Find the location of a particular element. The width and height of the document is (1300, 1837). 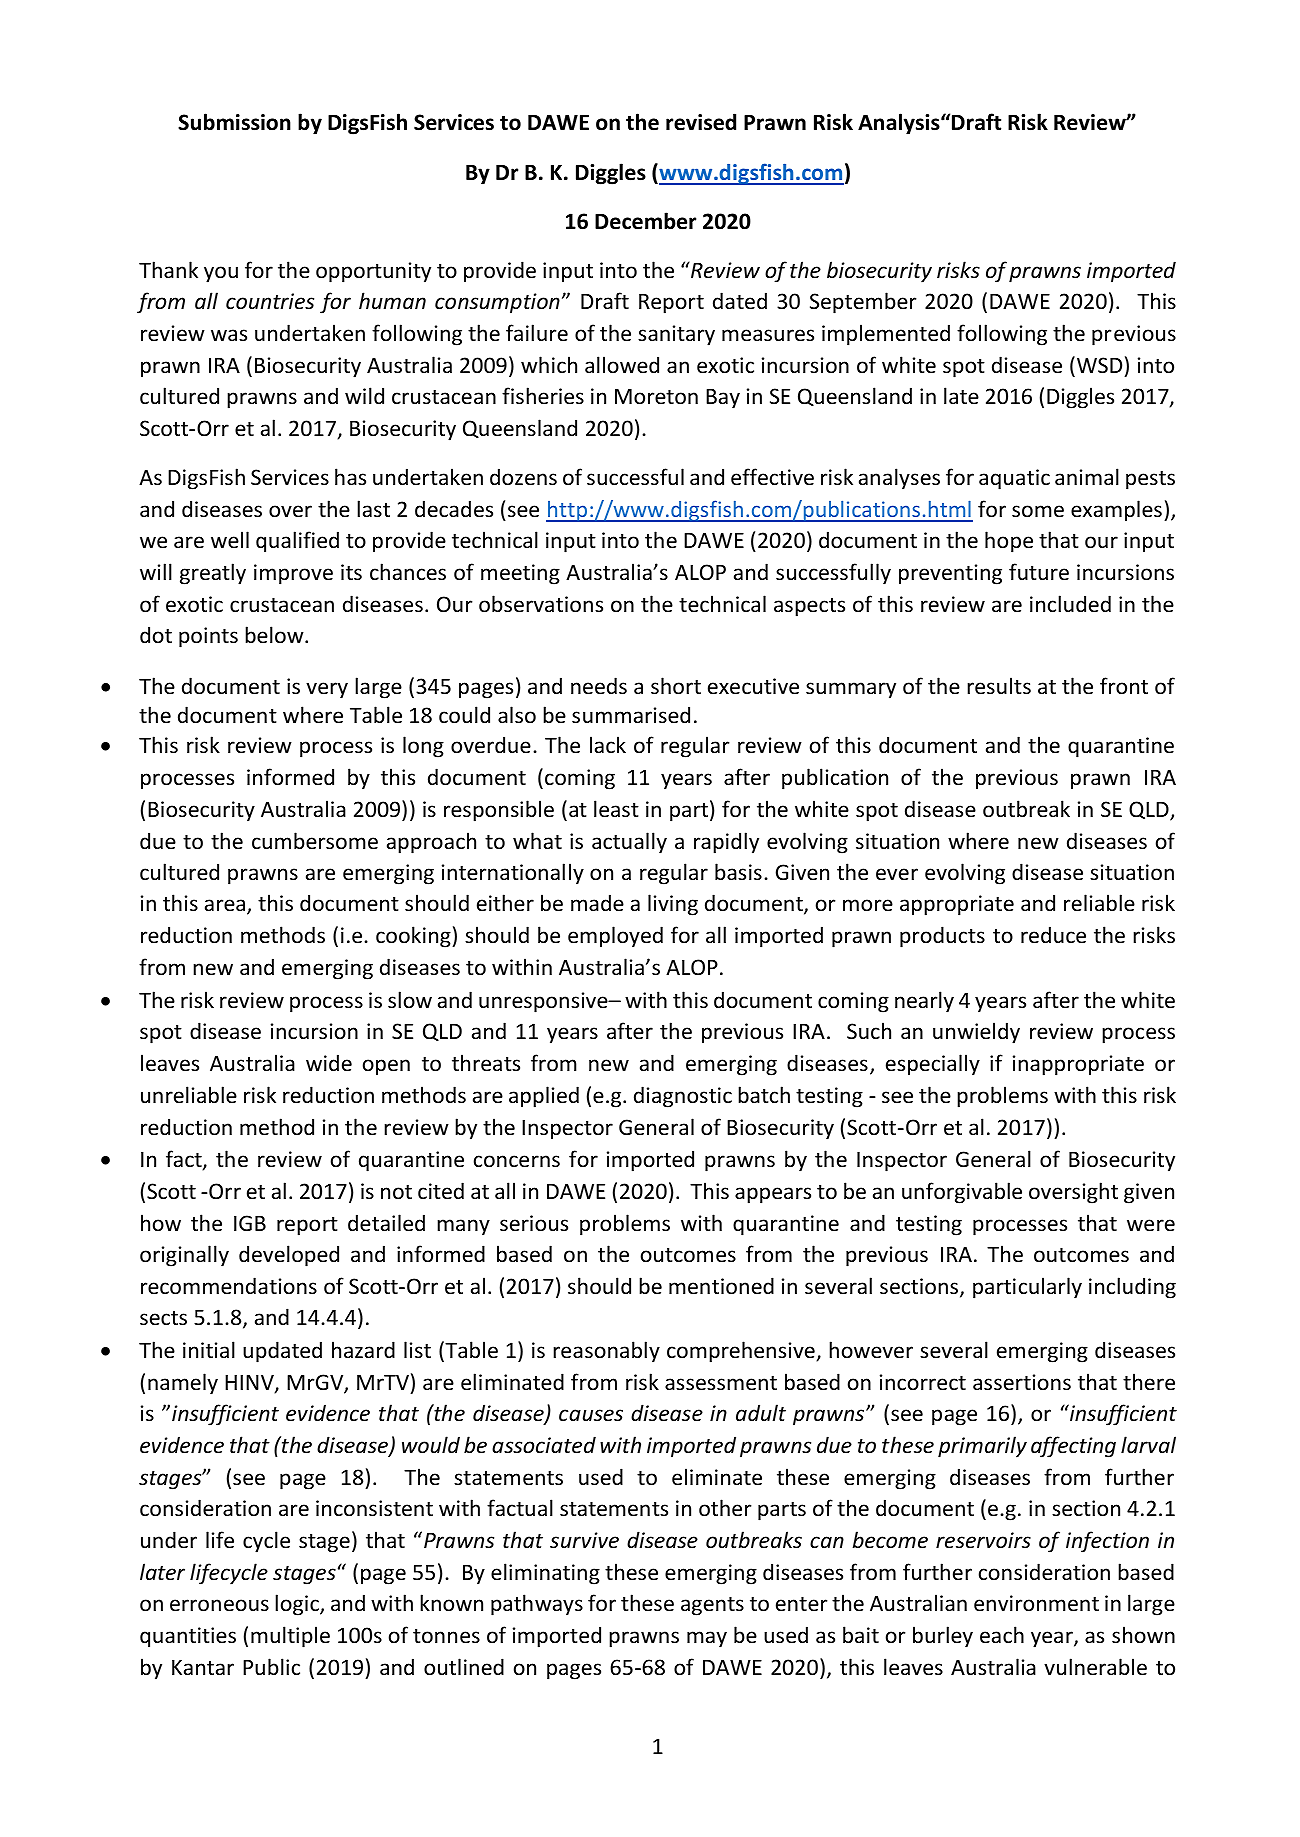

short is located at coordinates (676, 686).
